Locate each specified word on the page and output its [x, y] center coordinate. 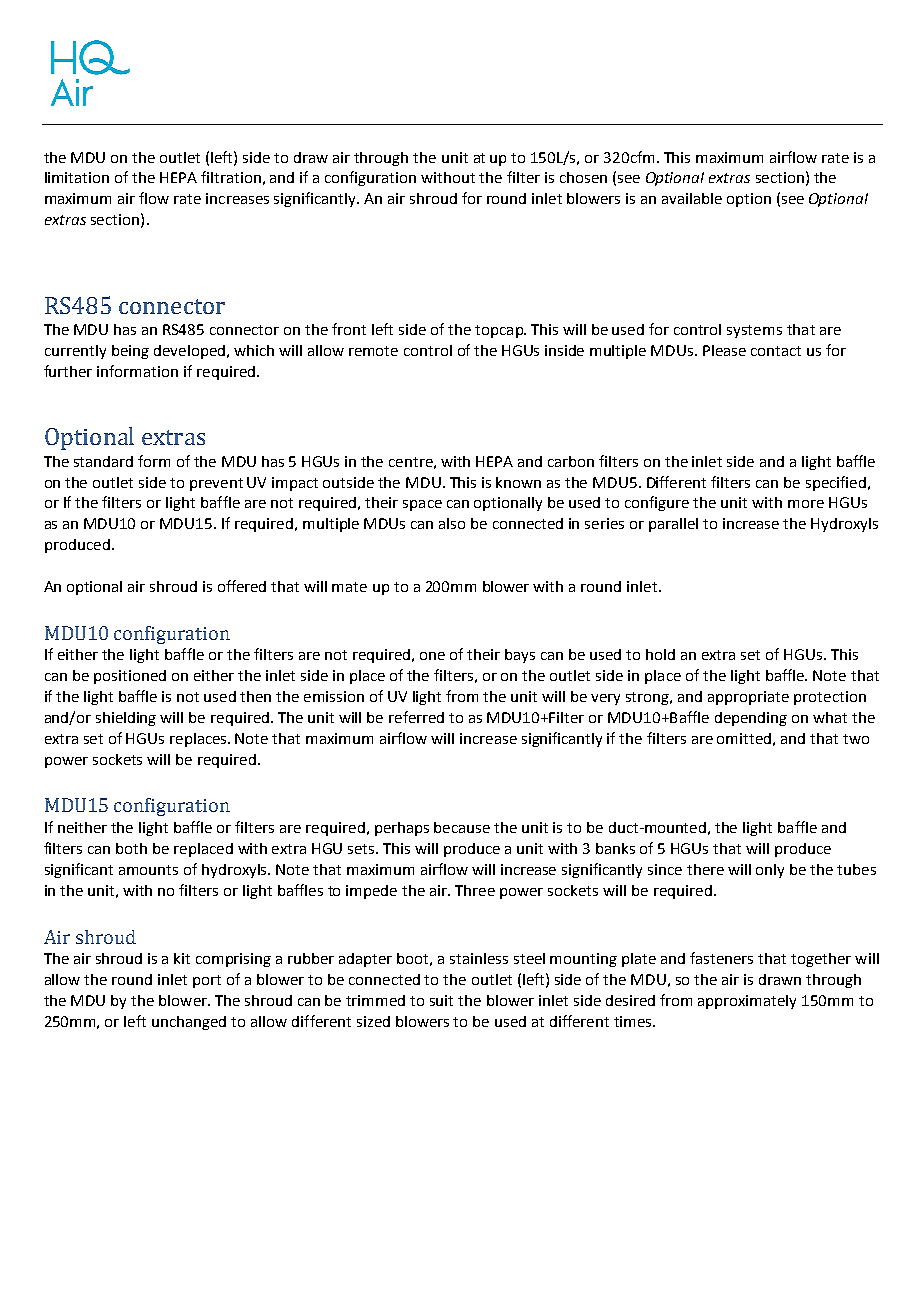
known [518, 482]
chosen [583, 177]
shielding [126, 719]
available [692, 198]
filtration [231, 177]
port [207, 981]
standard [103, 461]
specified [836, 483]
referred [416, 717]
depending [751, 719]
